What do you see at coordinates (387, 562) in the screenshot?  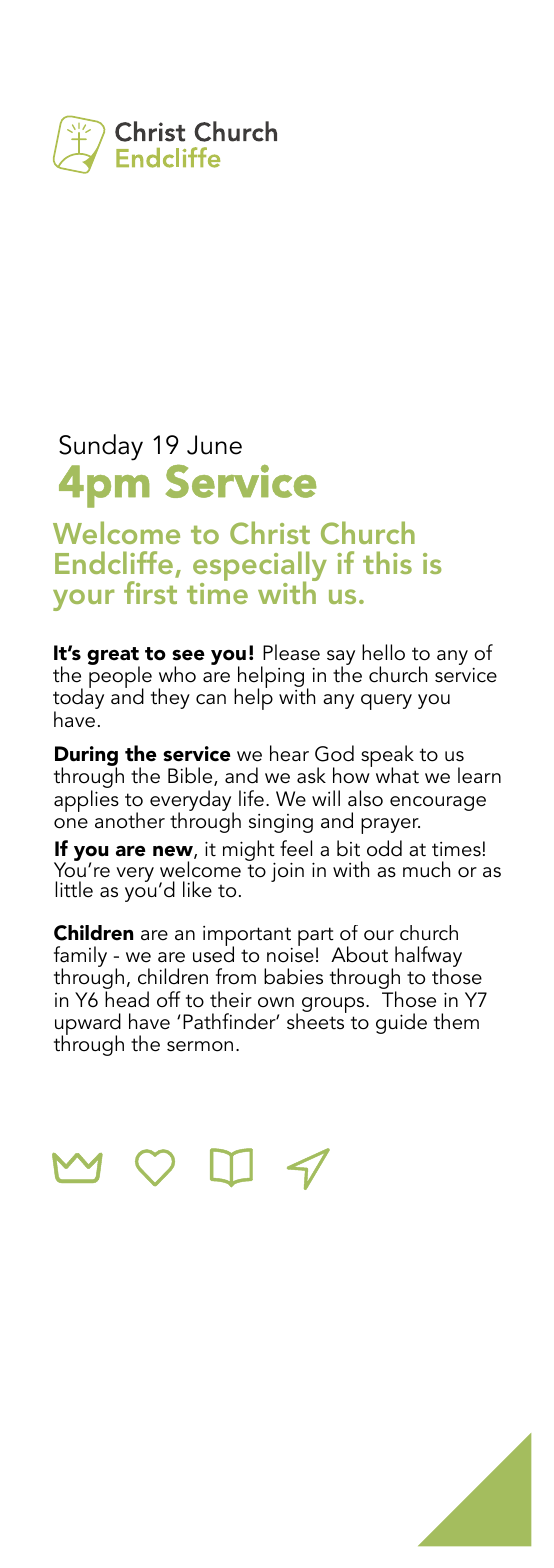 I see `this` at bounding box center [387, 562].
